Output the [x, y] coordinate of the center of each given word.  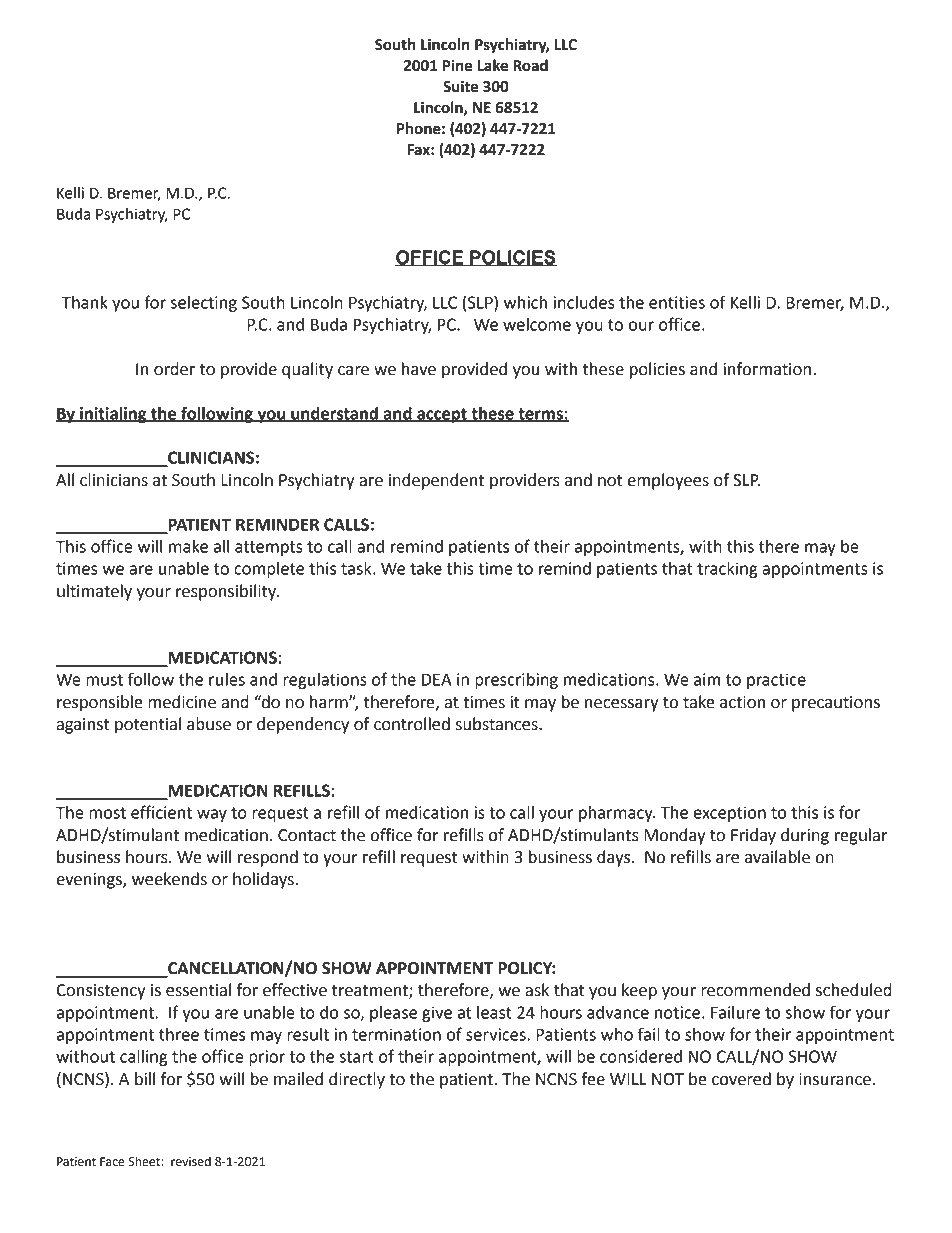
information [767, 369]
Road [530, 65]
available [777, 857]
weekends [169, 879]
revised [191, 1161]
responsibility [227, 592]
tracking [727, 570]
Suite [461, 86]
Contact [307, 835]
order [174, 369]
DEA [437, 679]
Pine [457, 65]
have [419, 369]
